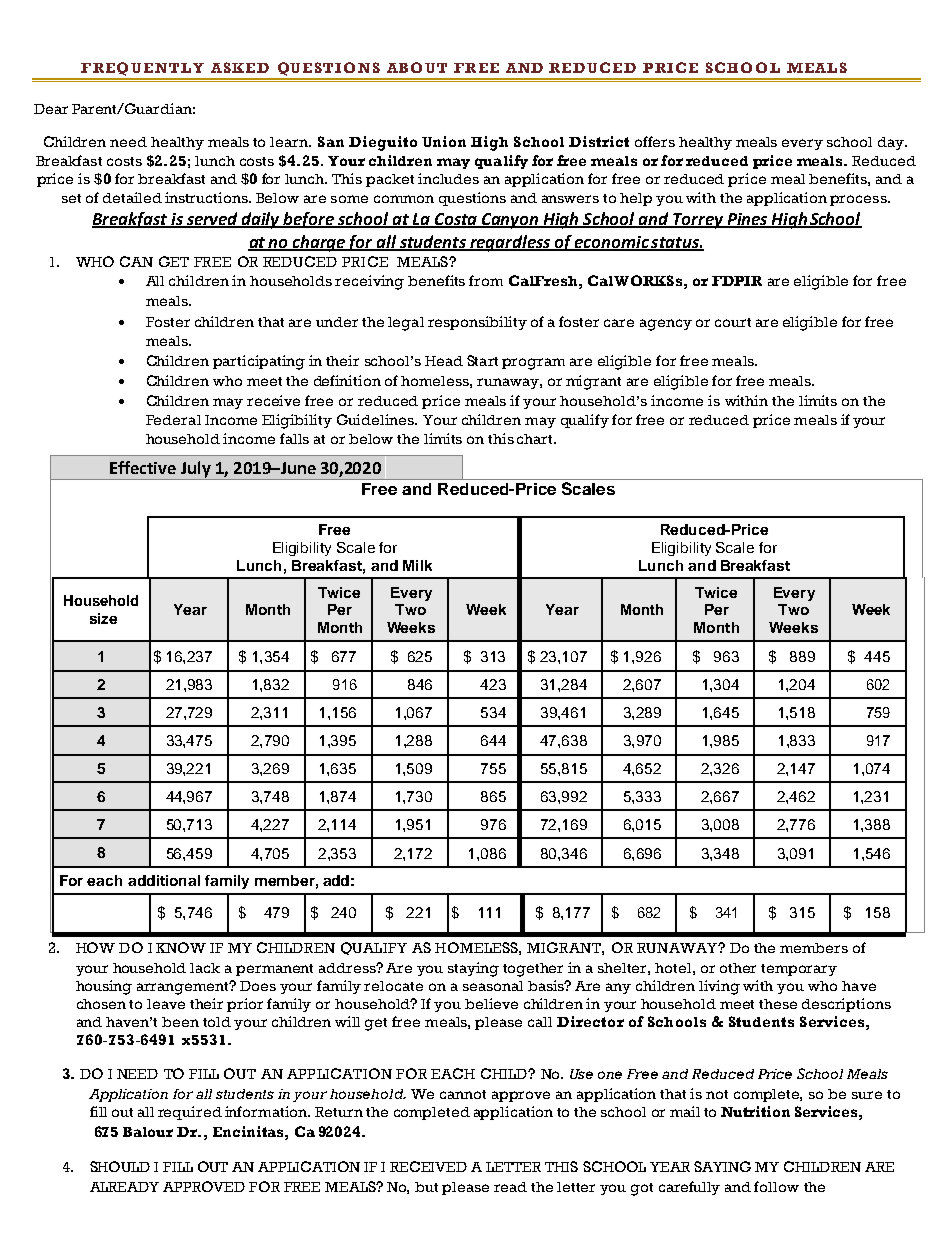  Describe the element at coordinates (776, 1186) in the screenshot. I see `follow` at that location.
